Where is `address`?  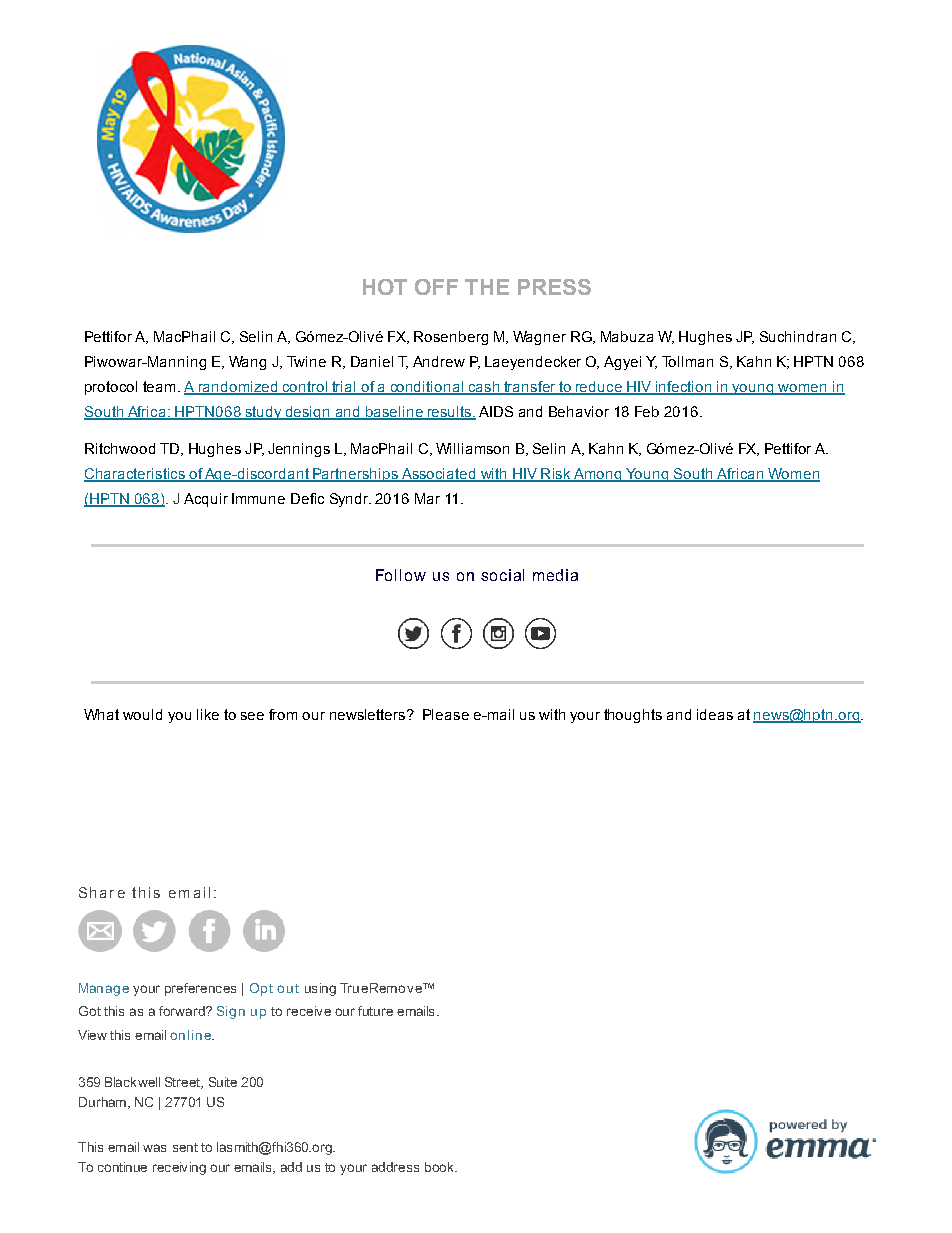
address is located at coordinates (395, 1167).
